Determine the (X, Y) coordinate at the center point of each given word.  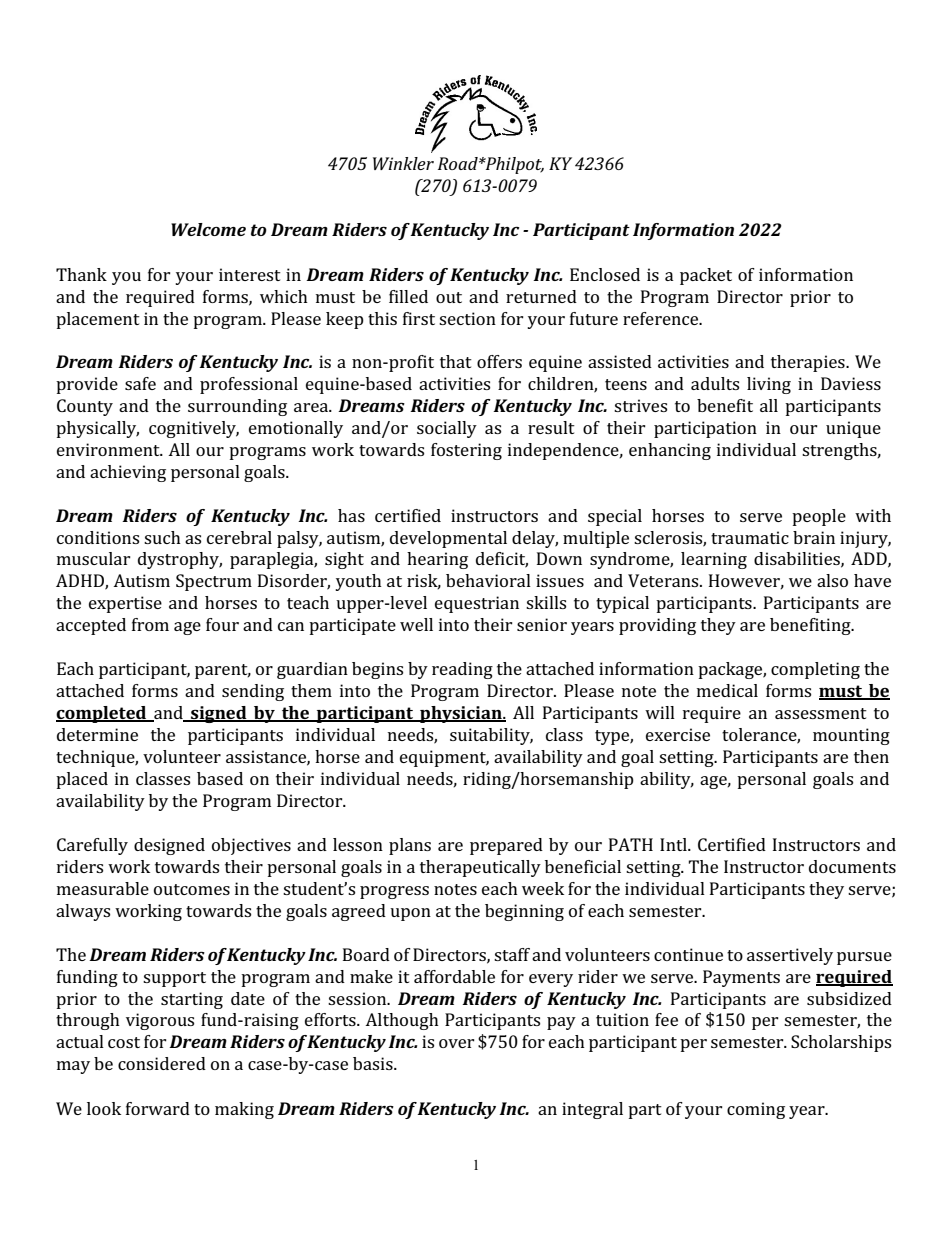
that (456, 361)
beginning (524, 912)
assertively (790, 956)
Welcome (208, 229)
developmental (448, 539)
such (162, 537)
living (769, 385)
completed (102, 714)
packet (706, 276)
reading (462, 670)
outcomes (192, 889)
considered (162, 1063)
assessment (821, 713)
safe (140, 383)
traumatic (750, 537)
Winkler (403, 163)
